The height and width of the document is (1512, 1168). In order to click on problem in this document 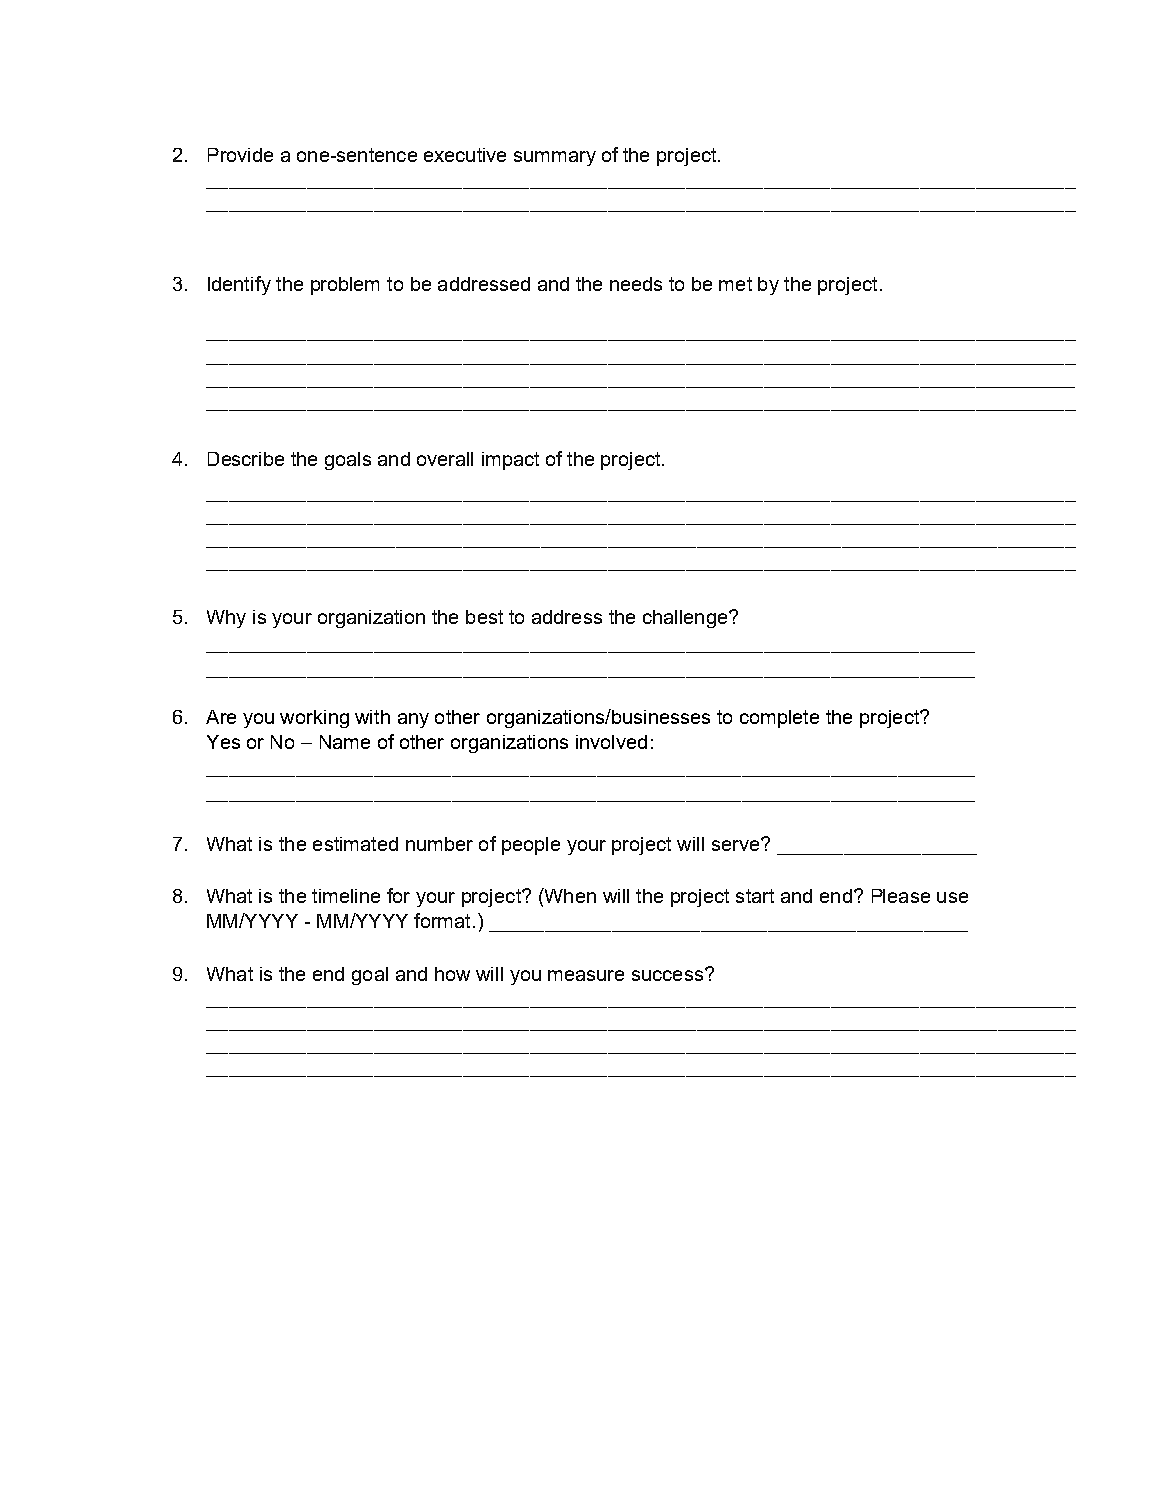, I will do `click(345, 286)`.
